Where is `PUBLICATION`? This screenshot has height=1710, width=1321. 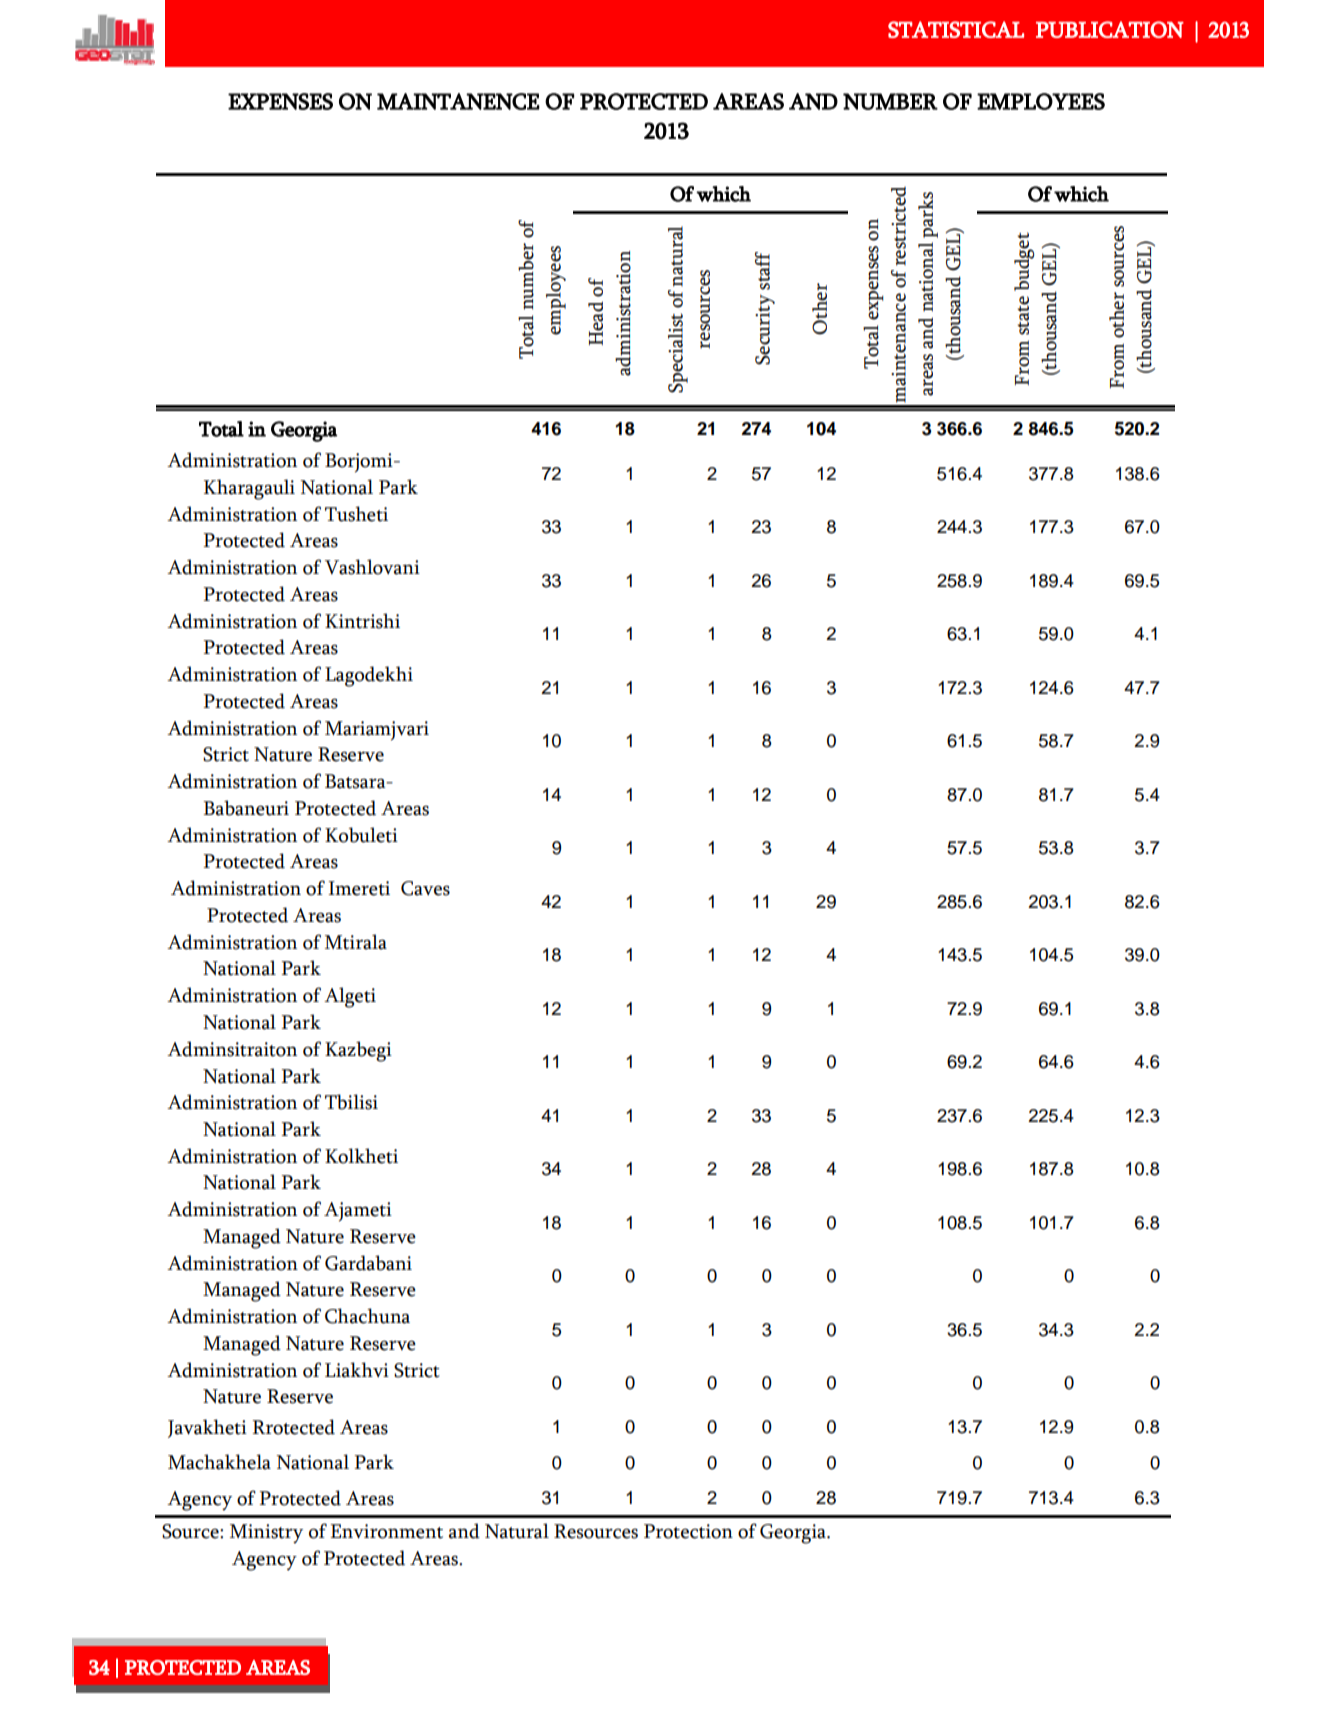
PUBLICATION is located at coordinates (1110, 29).
